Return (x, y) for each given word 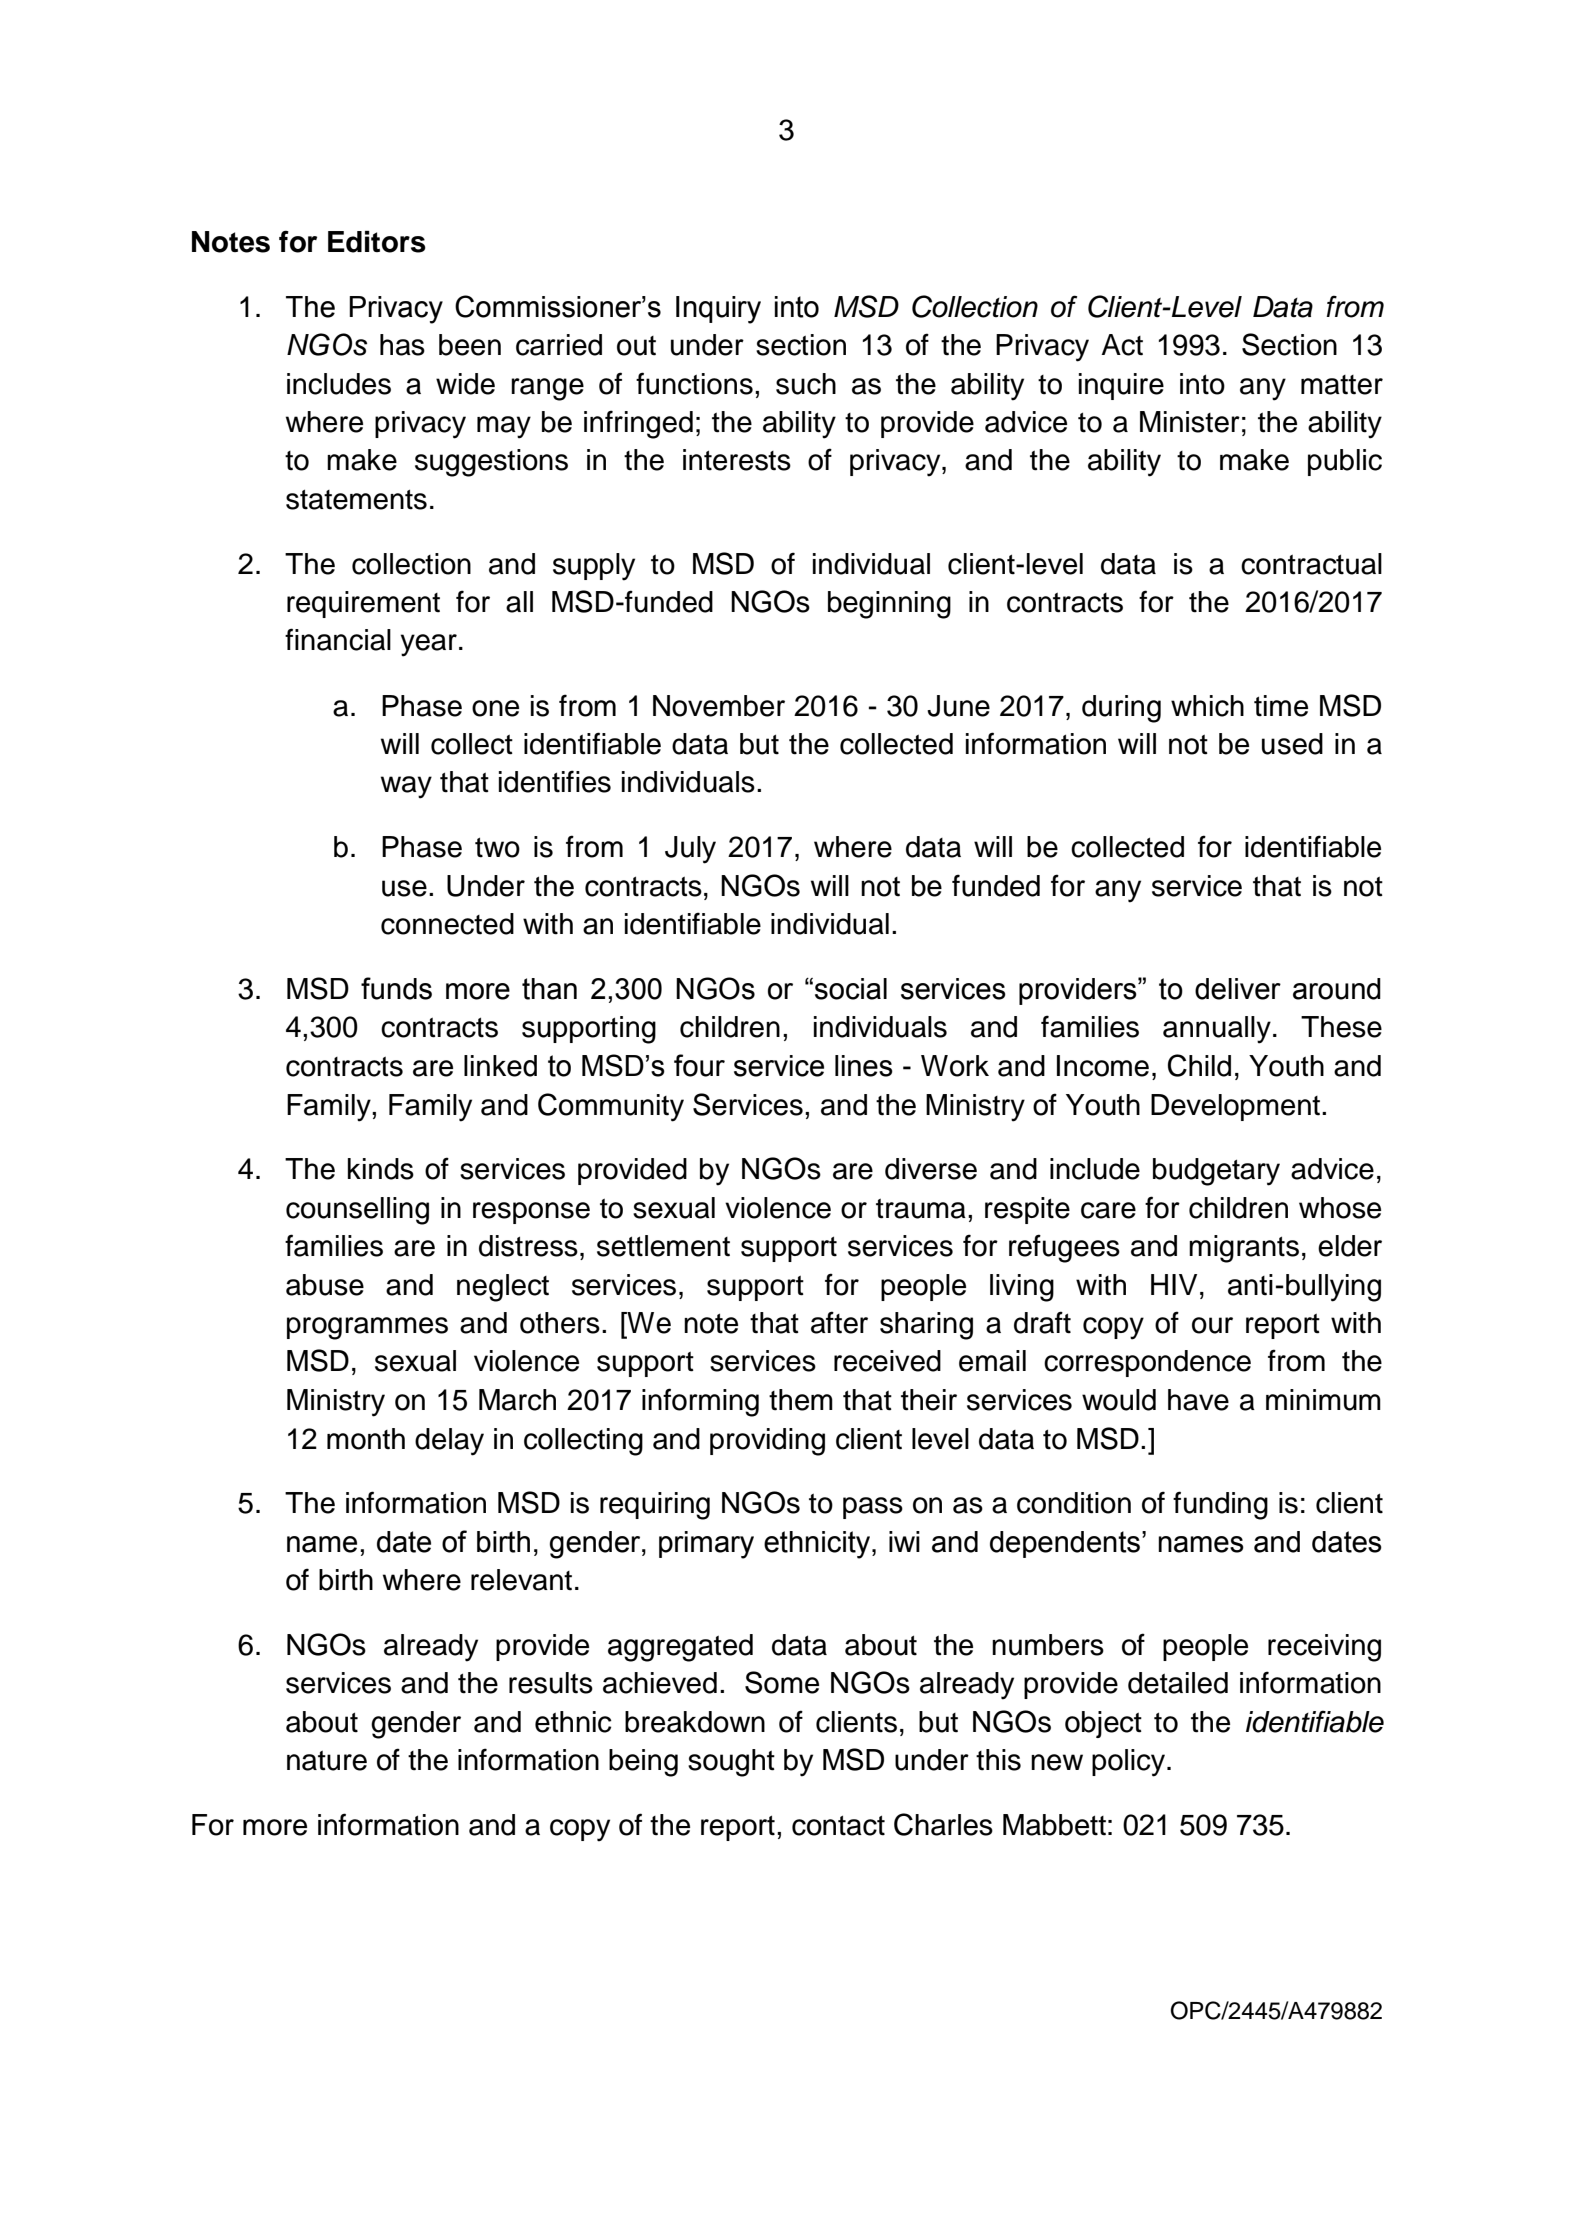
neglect (503, 1288)
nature (327, 1760)
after (839, 1322)
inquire (1121, 386)
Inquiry (718, 310)
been (470, 345)
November (719, 706)
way (406, 787)
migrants (1244, 1249)
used (1292, 744)
